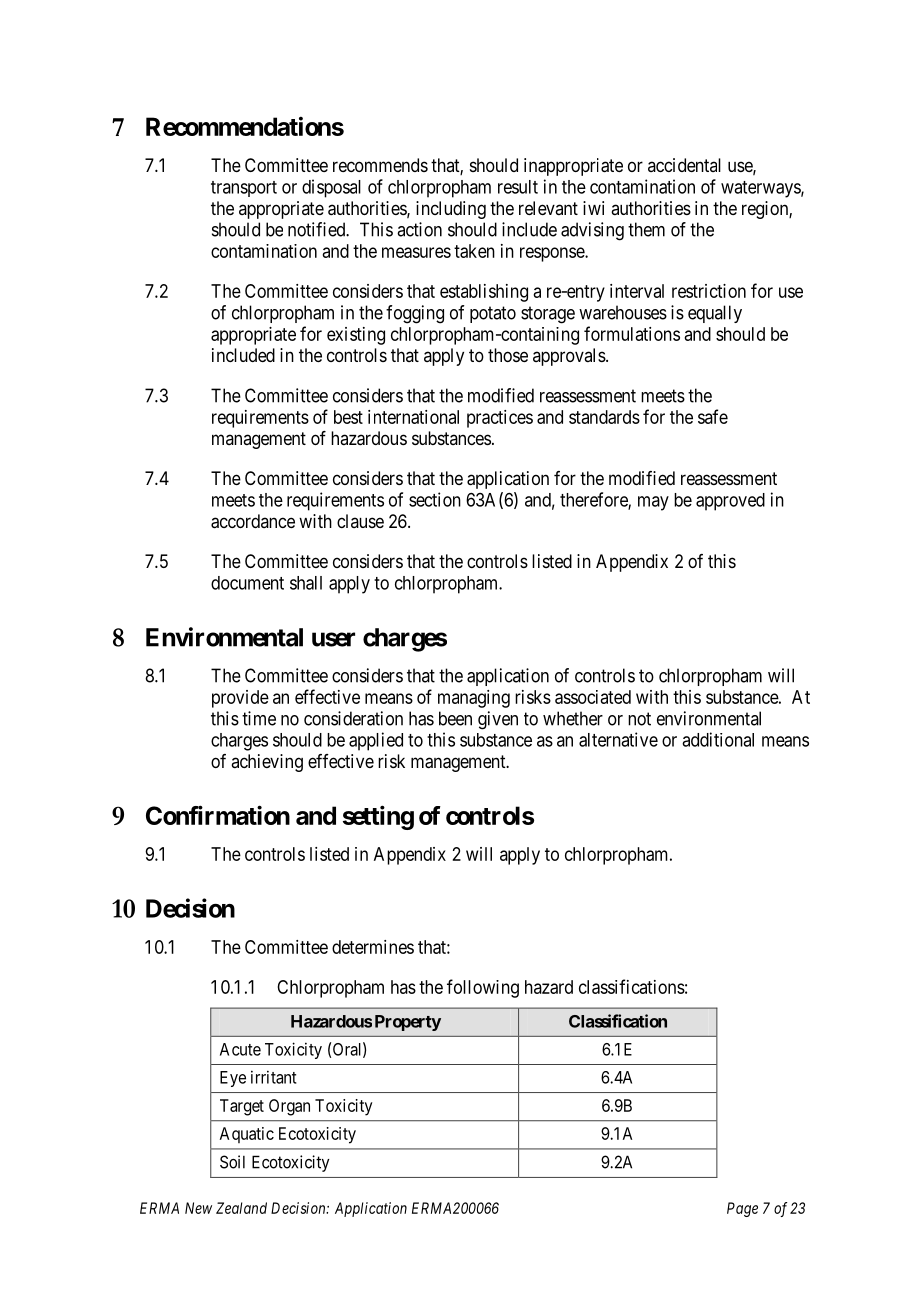 Image resolution: width=924 pixels, height=1307 pixels. What do you see at coordinates (684, 165) in the page?
I see `accidental` at bounding box center [684, 165].
